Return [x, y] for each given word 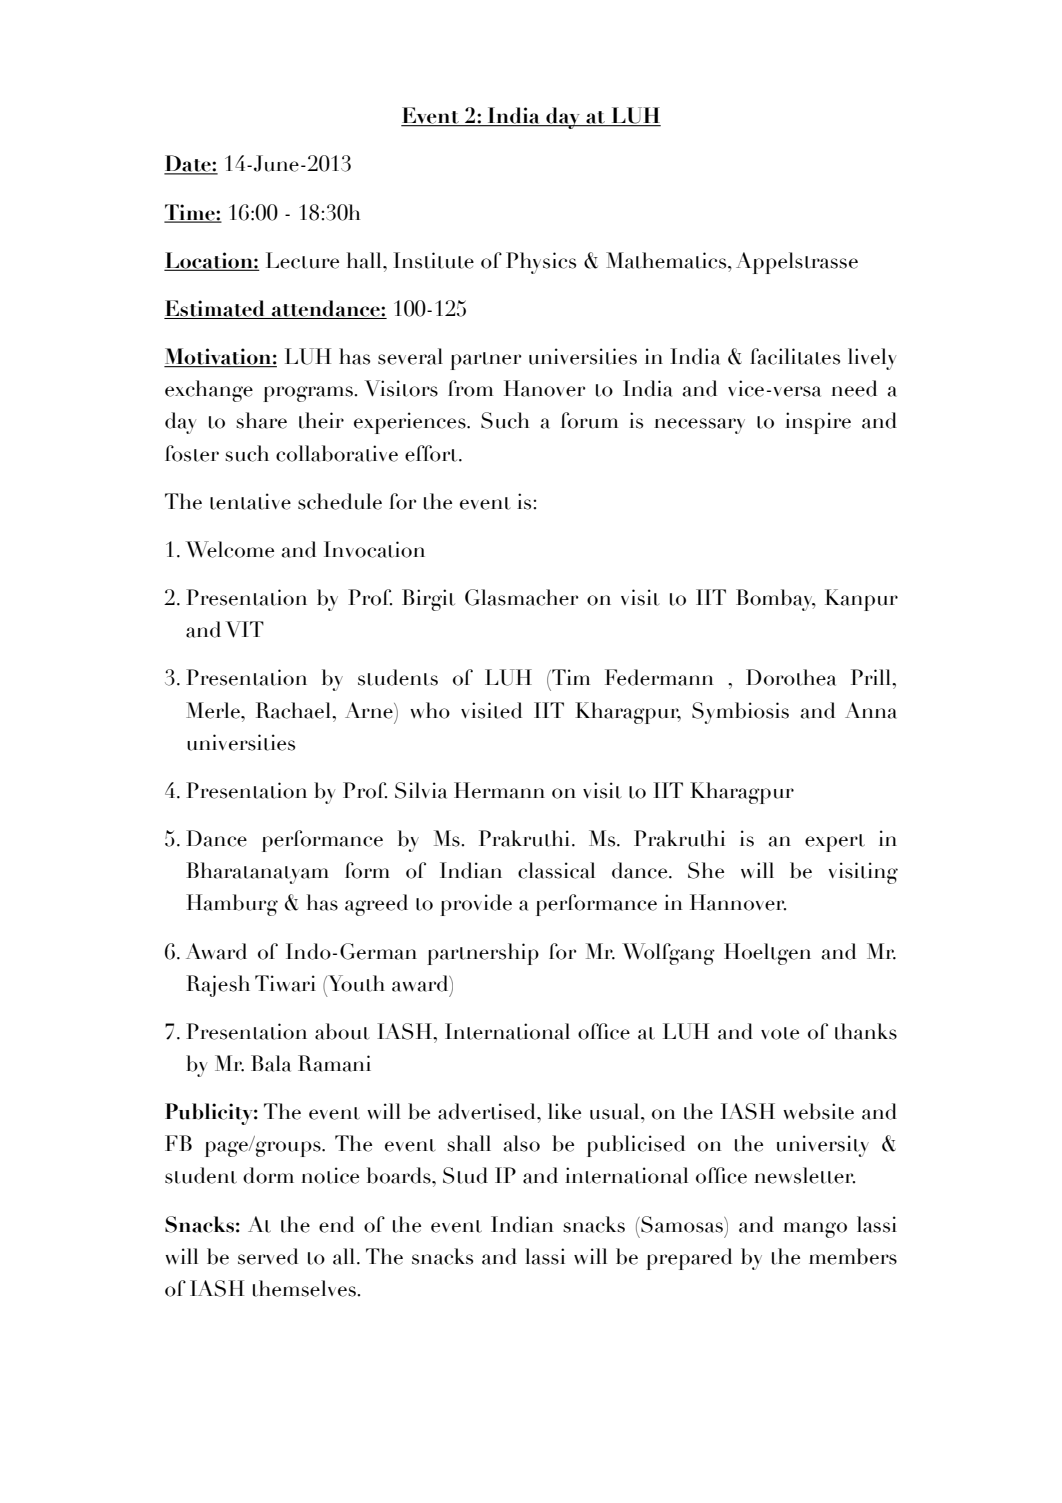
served [268, 1256]
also [521, 1143]
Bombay [776, 600]
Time [190, 213]
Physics [541, 263]
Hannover [738, 902]
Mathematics [667, 260]
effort [432, 453]
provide [476, 905]
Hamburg [232, 905]
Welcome [230, 549]
